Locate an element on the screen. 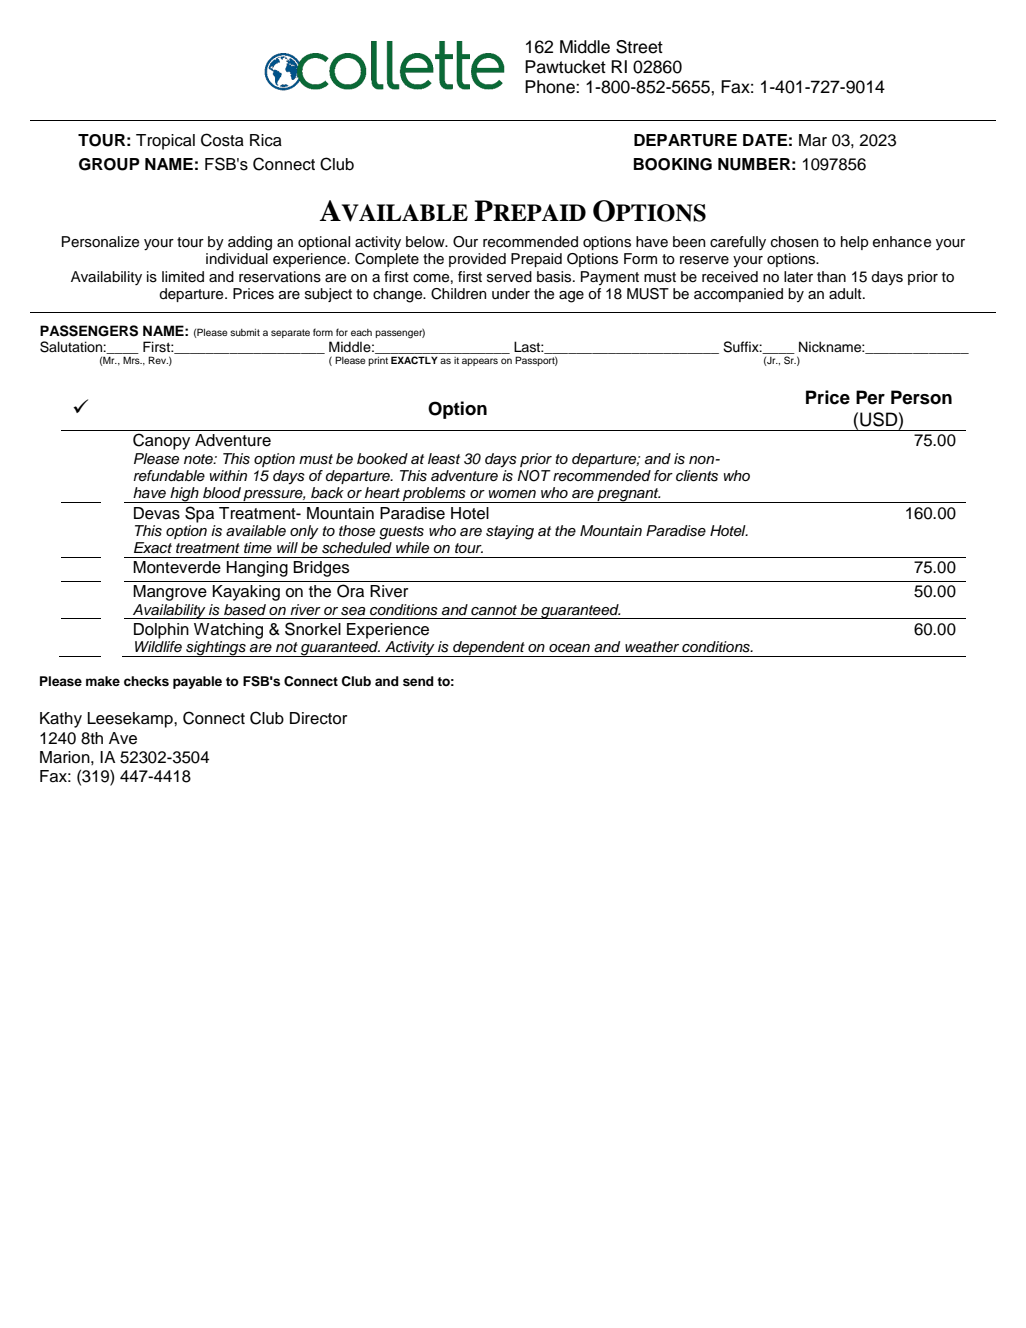 The image size is (1026, 1328). women is located at coordinates (512, 494).
